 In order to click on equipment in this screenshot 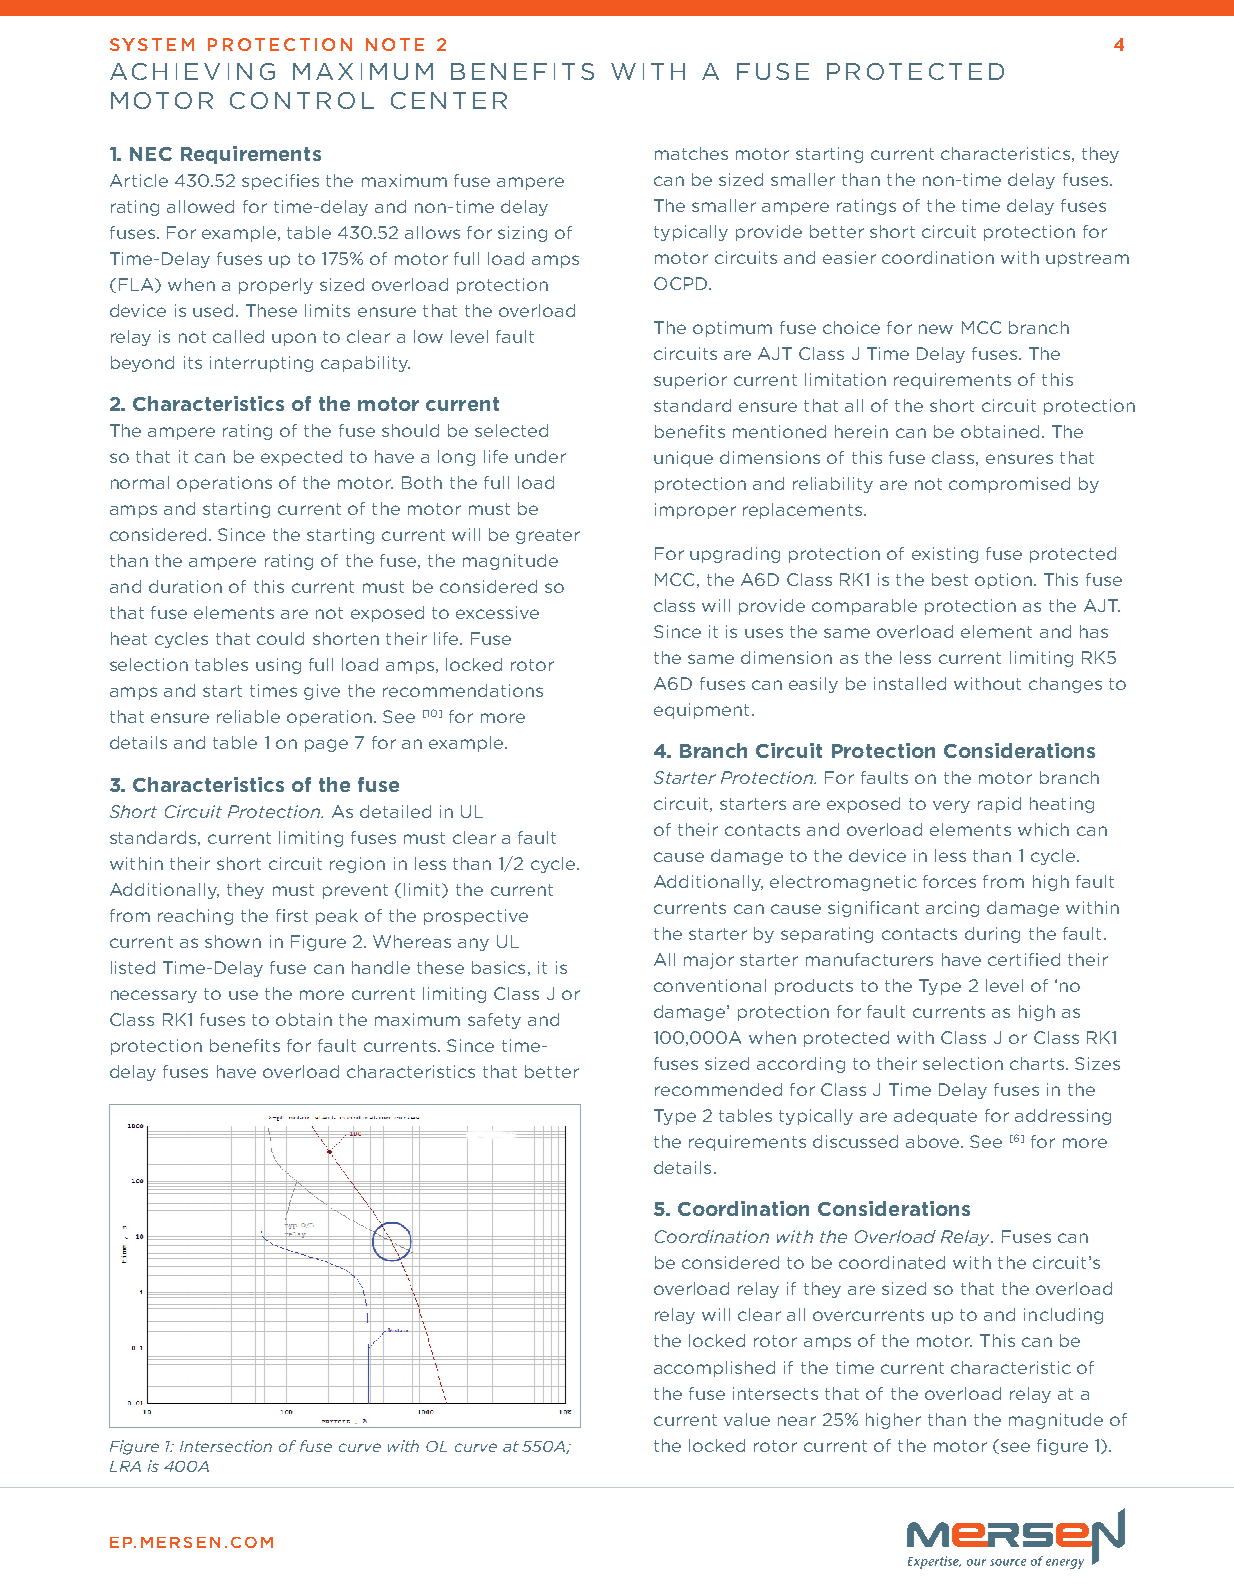, I will do `click(701, 711)`.
